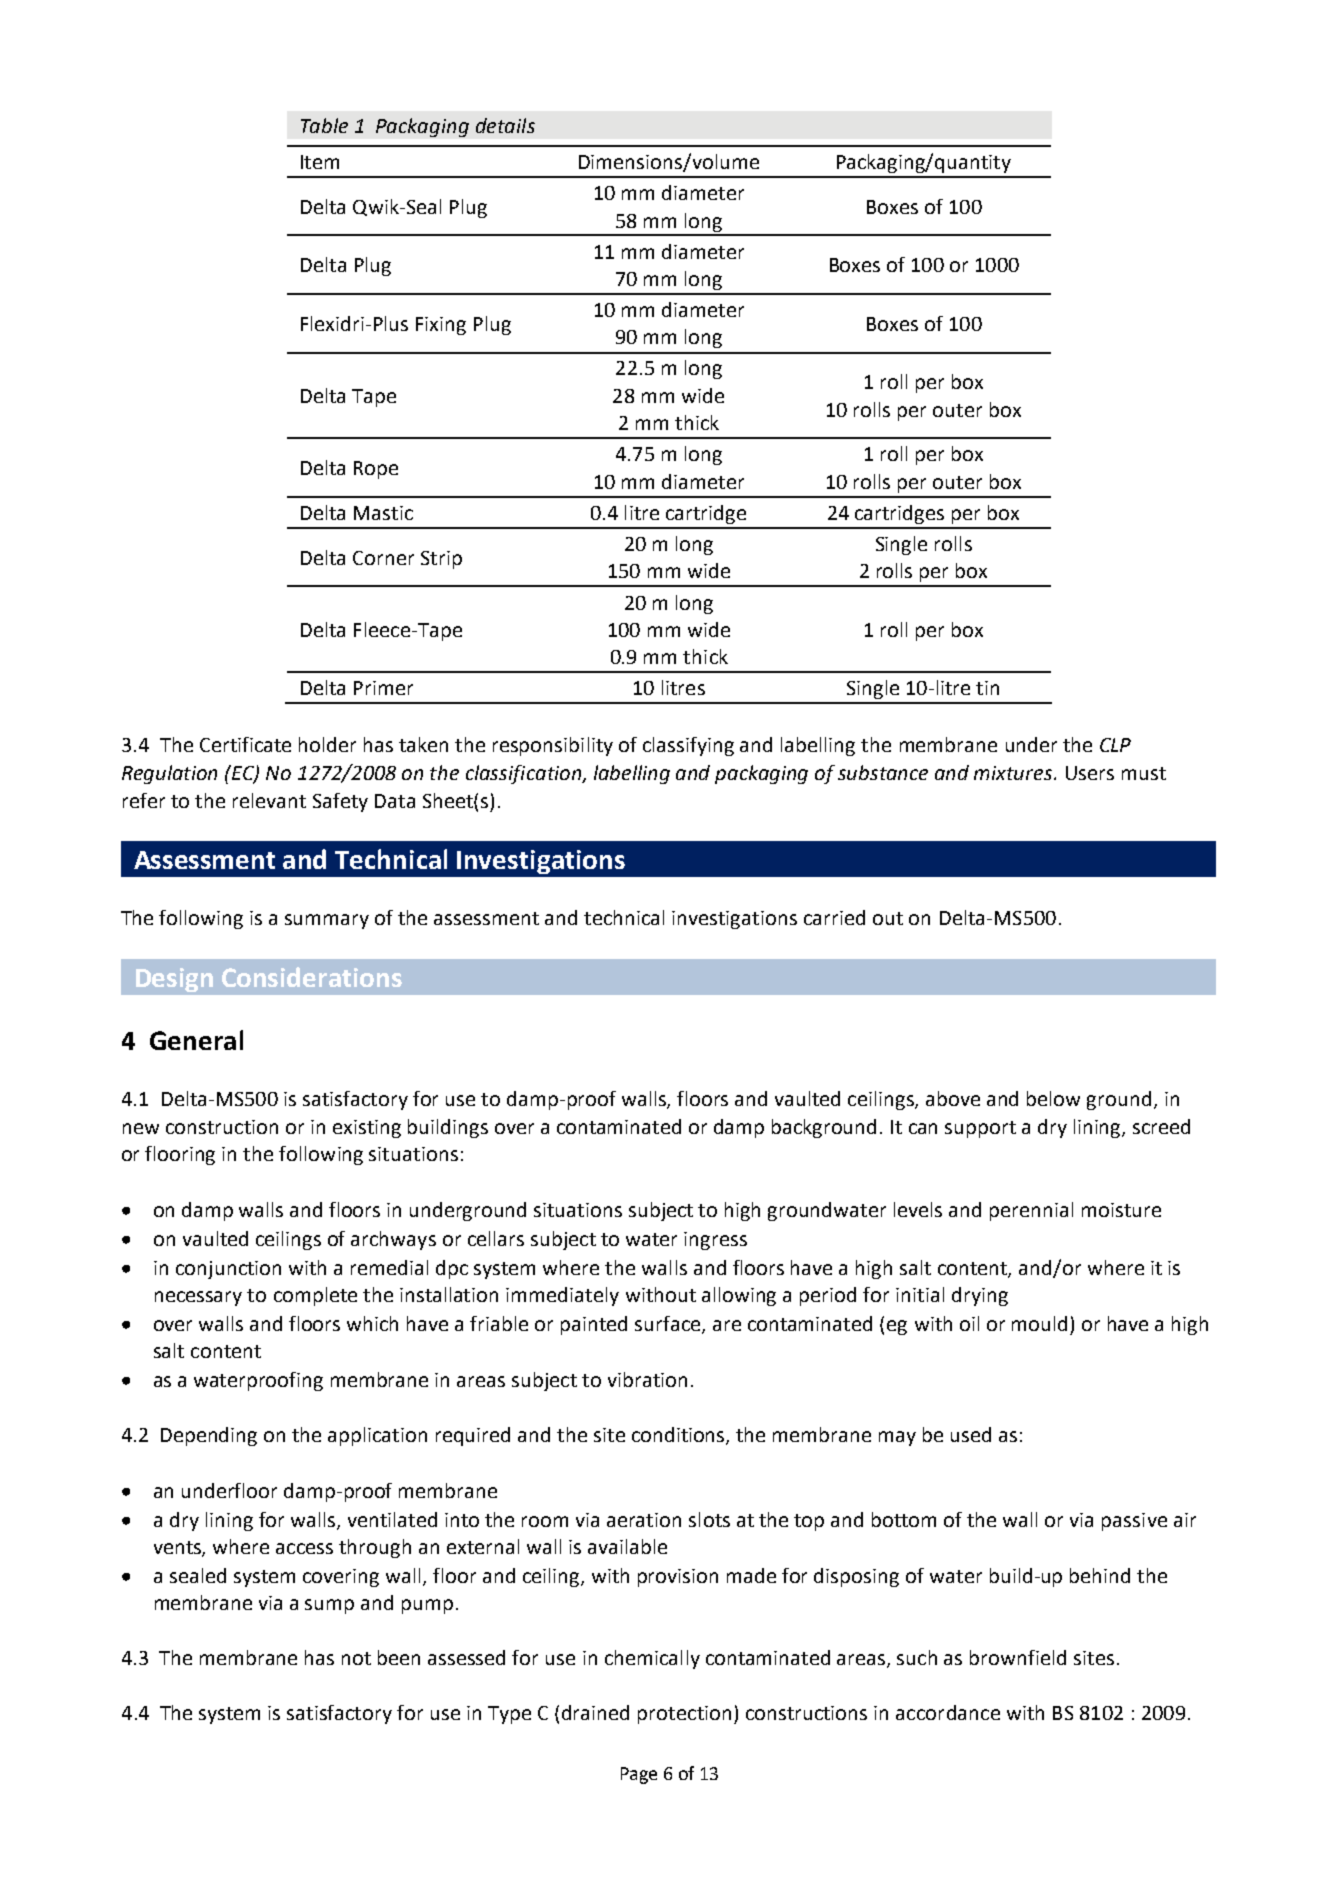 The image size is (1338, 1892). What do you see at coordinates (441, 326) in the page?
I see `Fixing` at bounding box center [441, 326].
